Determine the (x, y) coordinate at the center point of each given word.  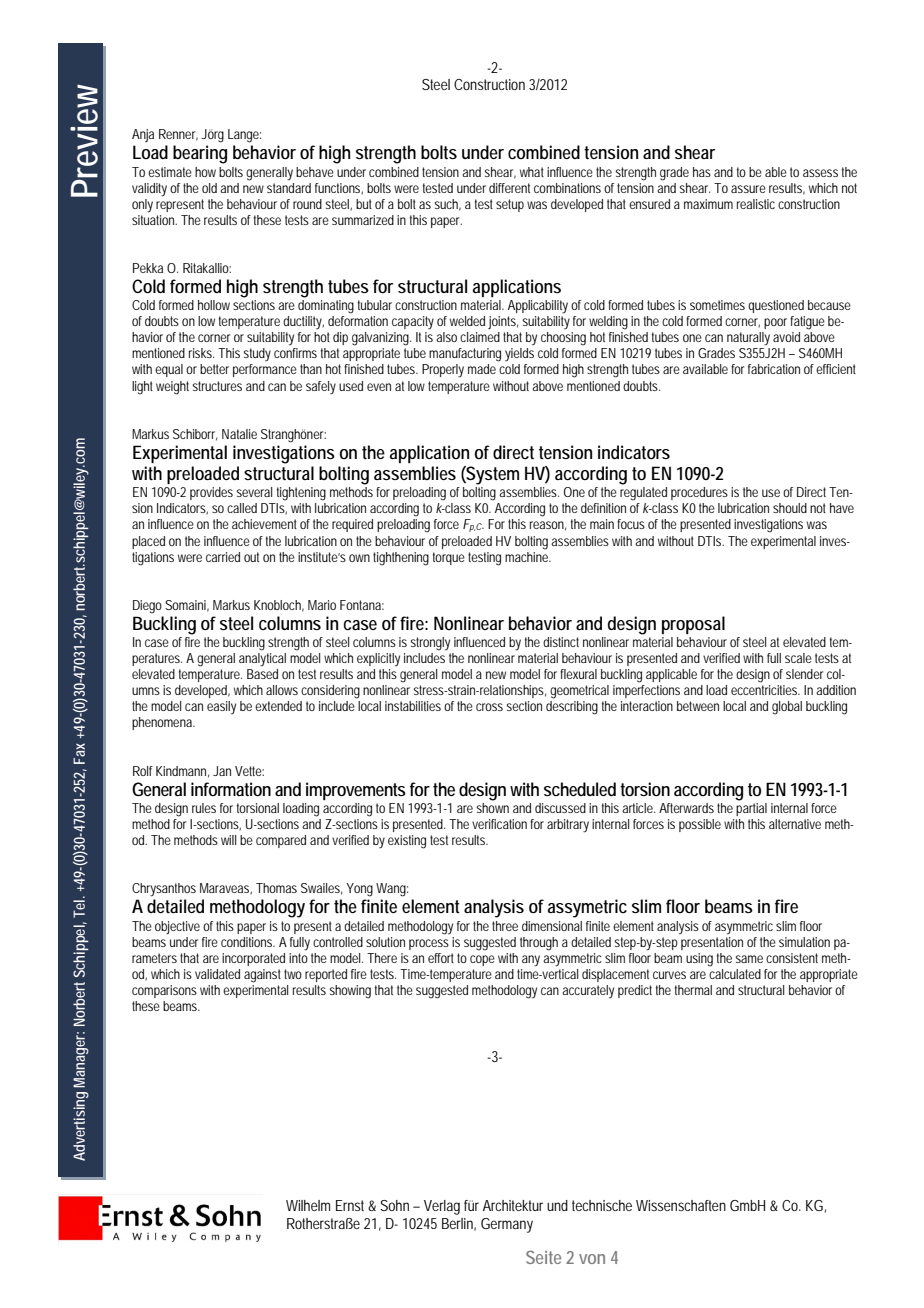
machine (528, 555)
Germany (507, 1225)
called (242, 508)
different (509, 188)
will (228, 840)
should (790, 508)
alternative (795, 824)
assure (748, 189)
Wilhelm (308, 1205)
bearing (200, 154)
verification (499, 824)
